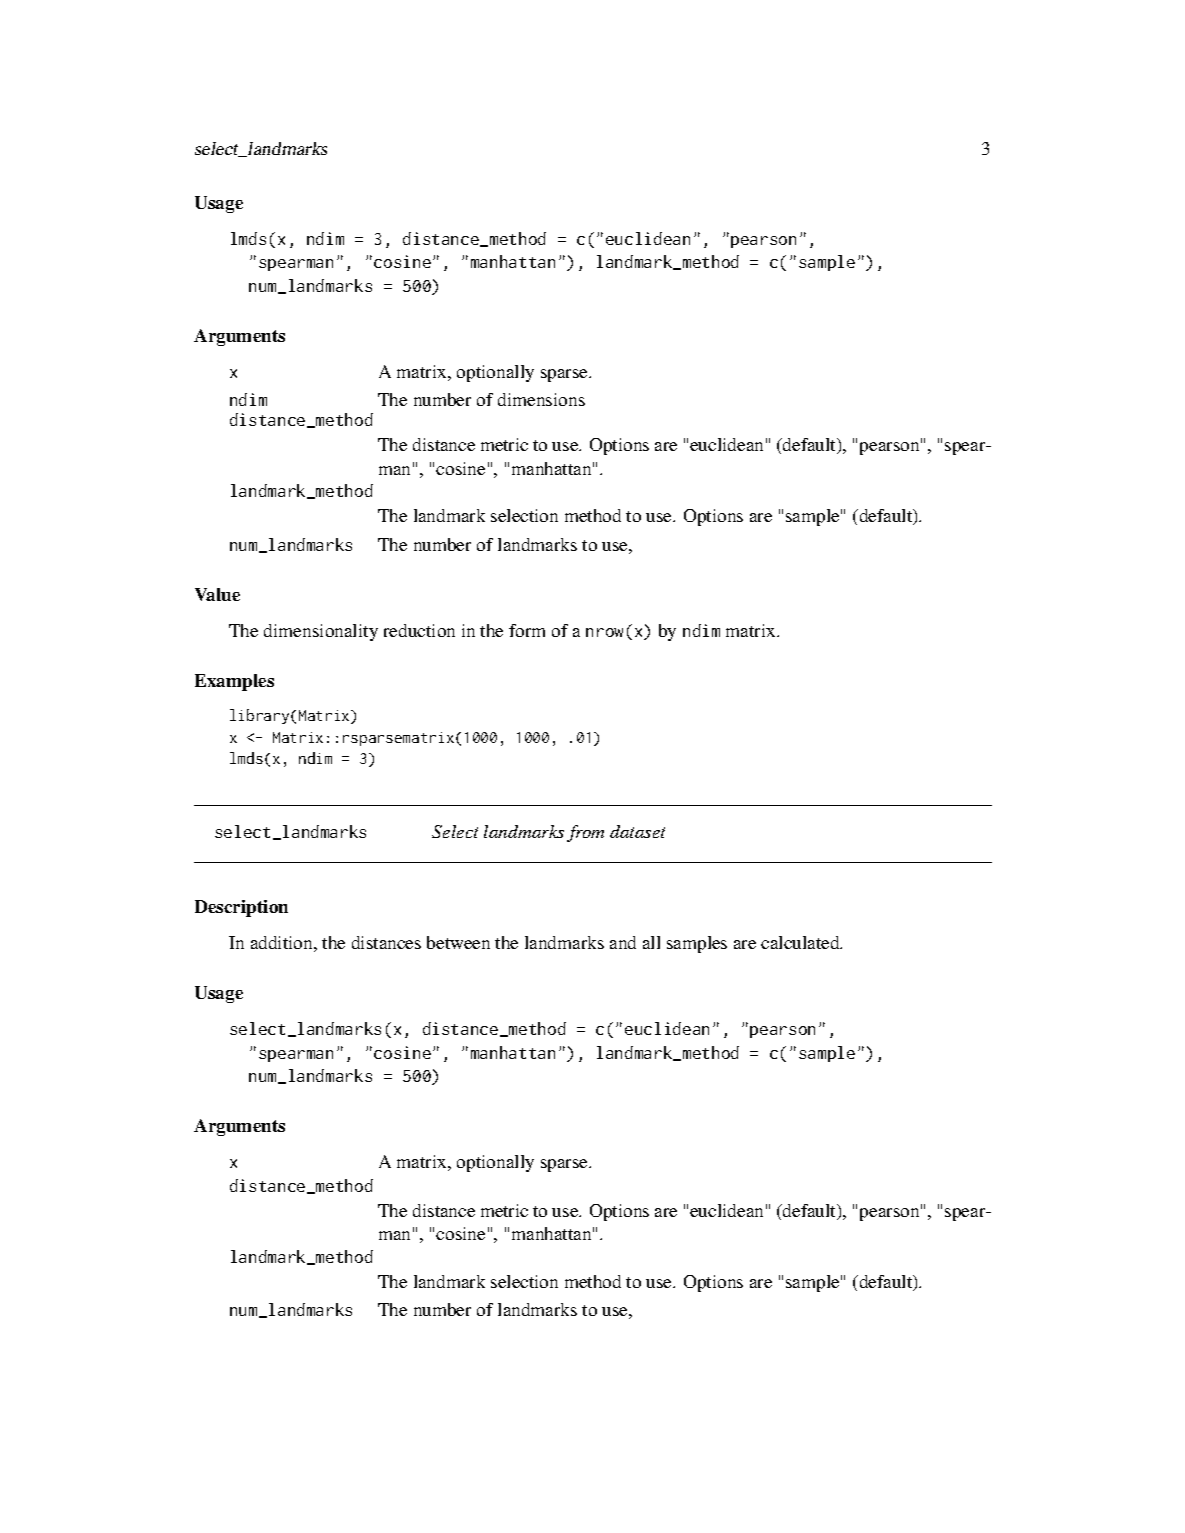 The width and height of the image is (1185, 1533). Describe the element at coordinates (585, 833) in the image. I see `from` at that location.
